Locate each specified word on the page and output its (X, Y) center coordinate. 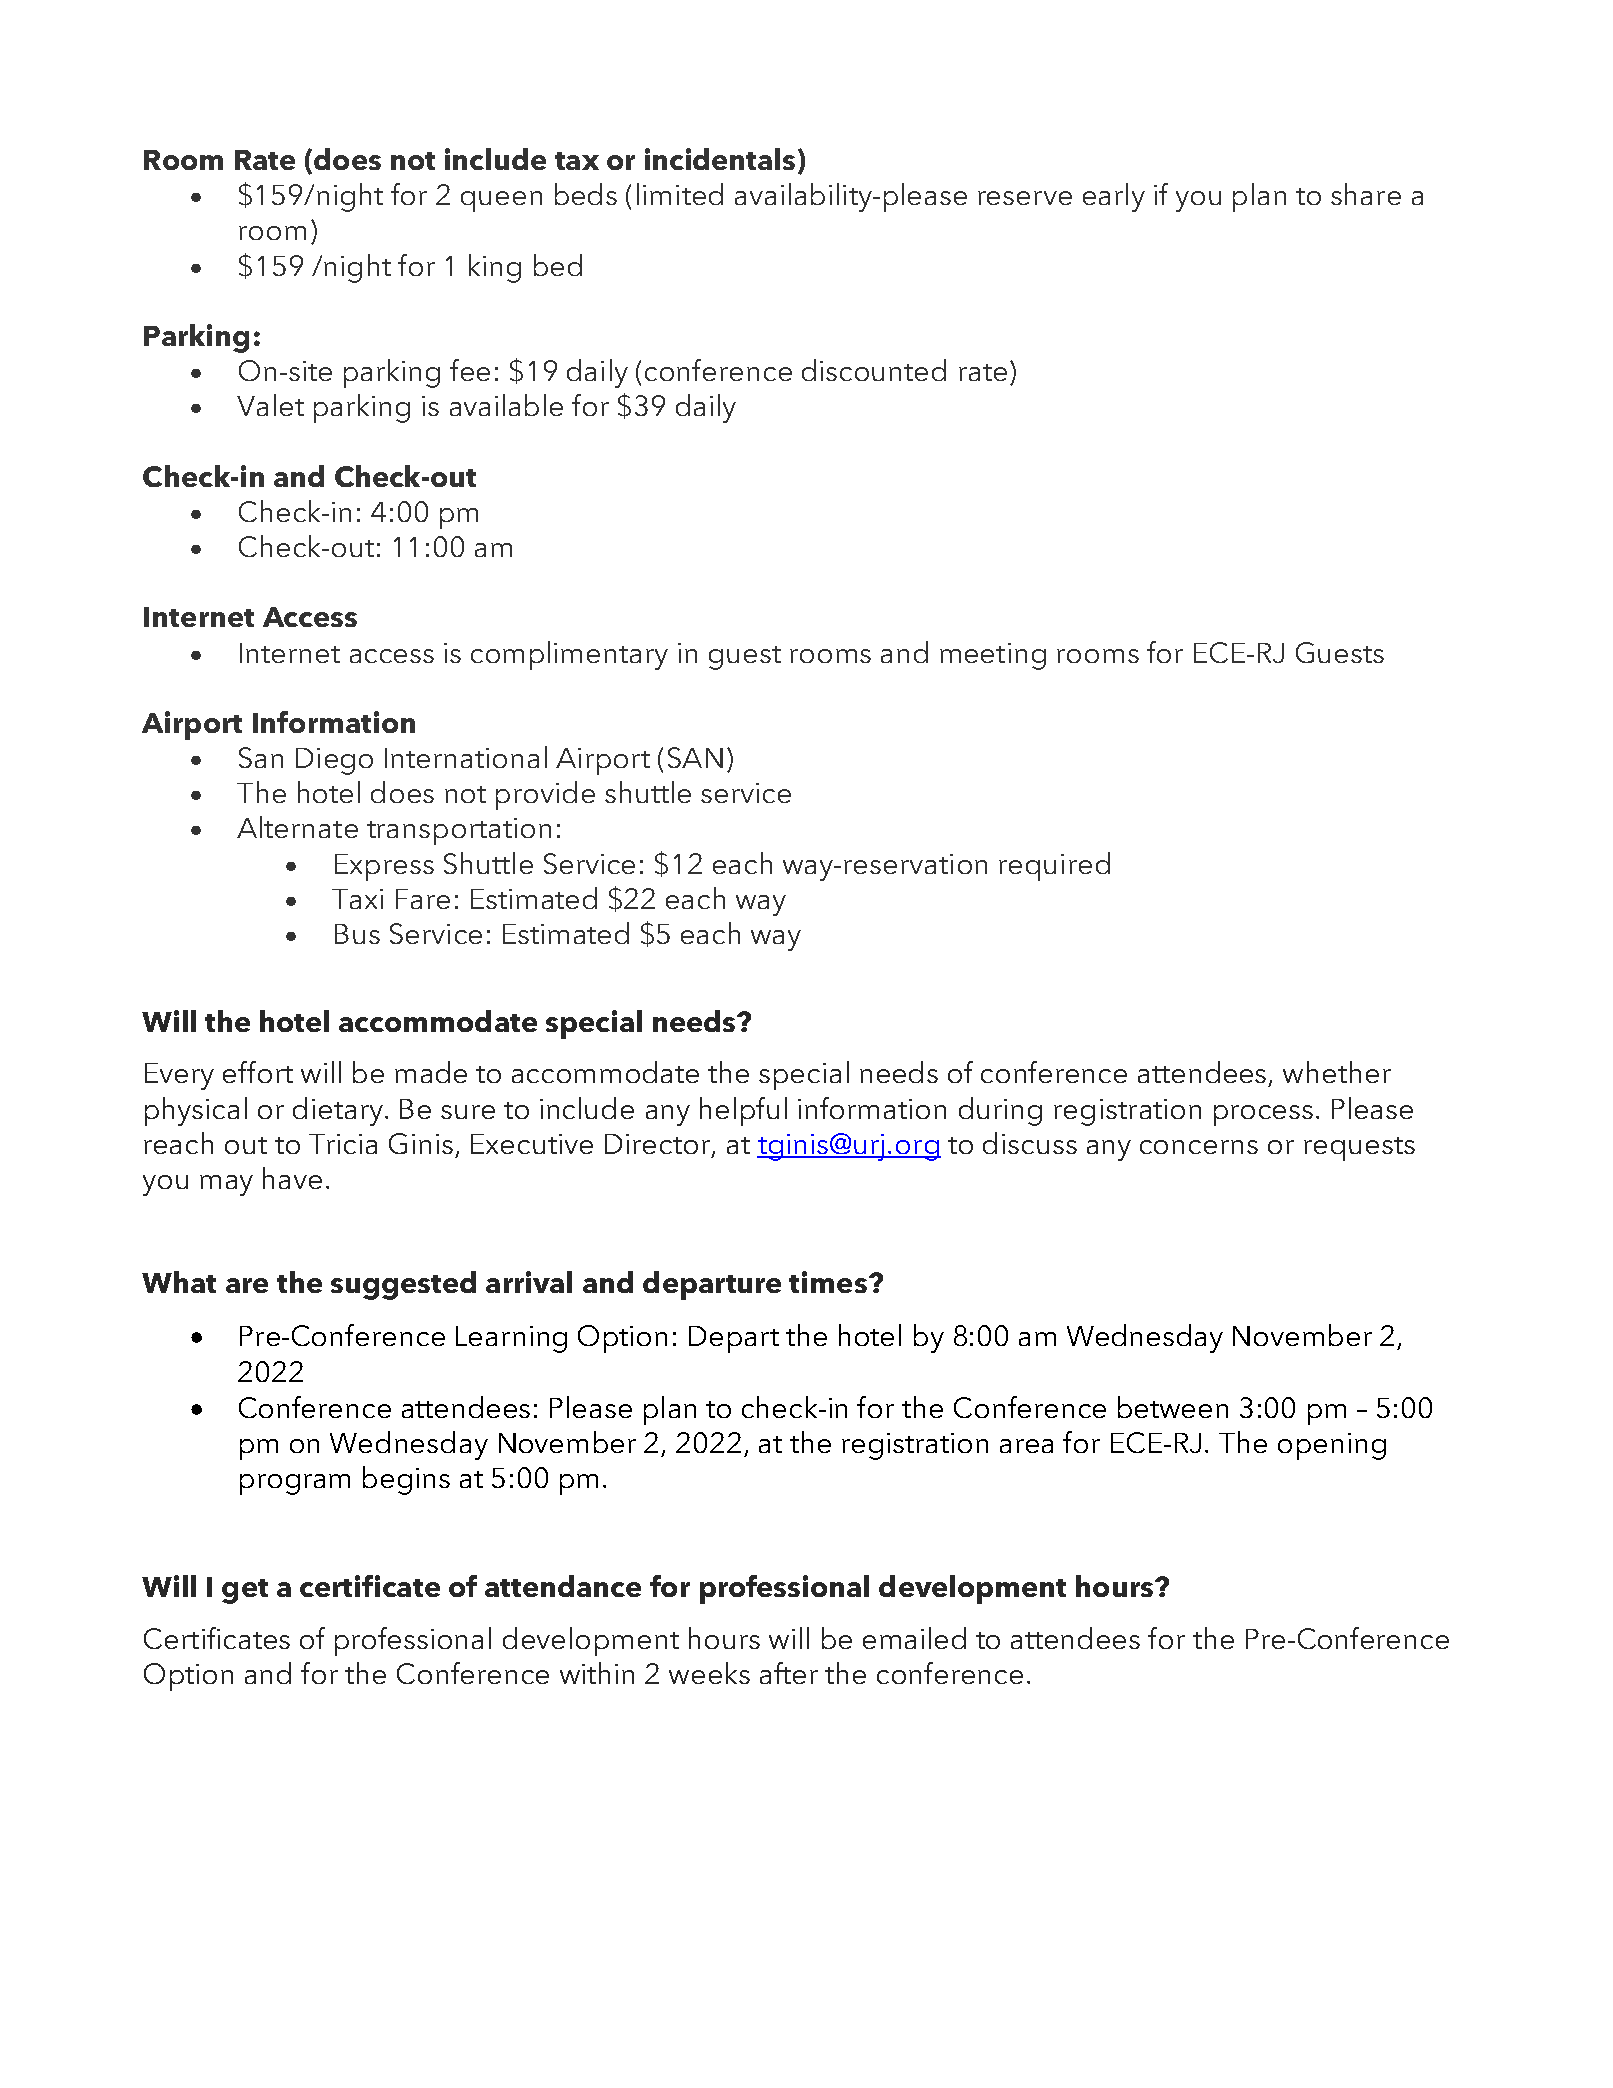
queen (501, 201)
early (1114, 197)
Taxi (357, 899)
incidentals (720, 159)
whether (1337, 1072)
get (245, 1591)
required (1054, 866)
